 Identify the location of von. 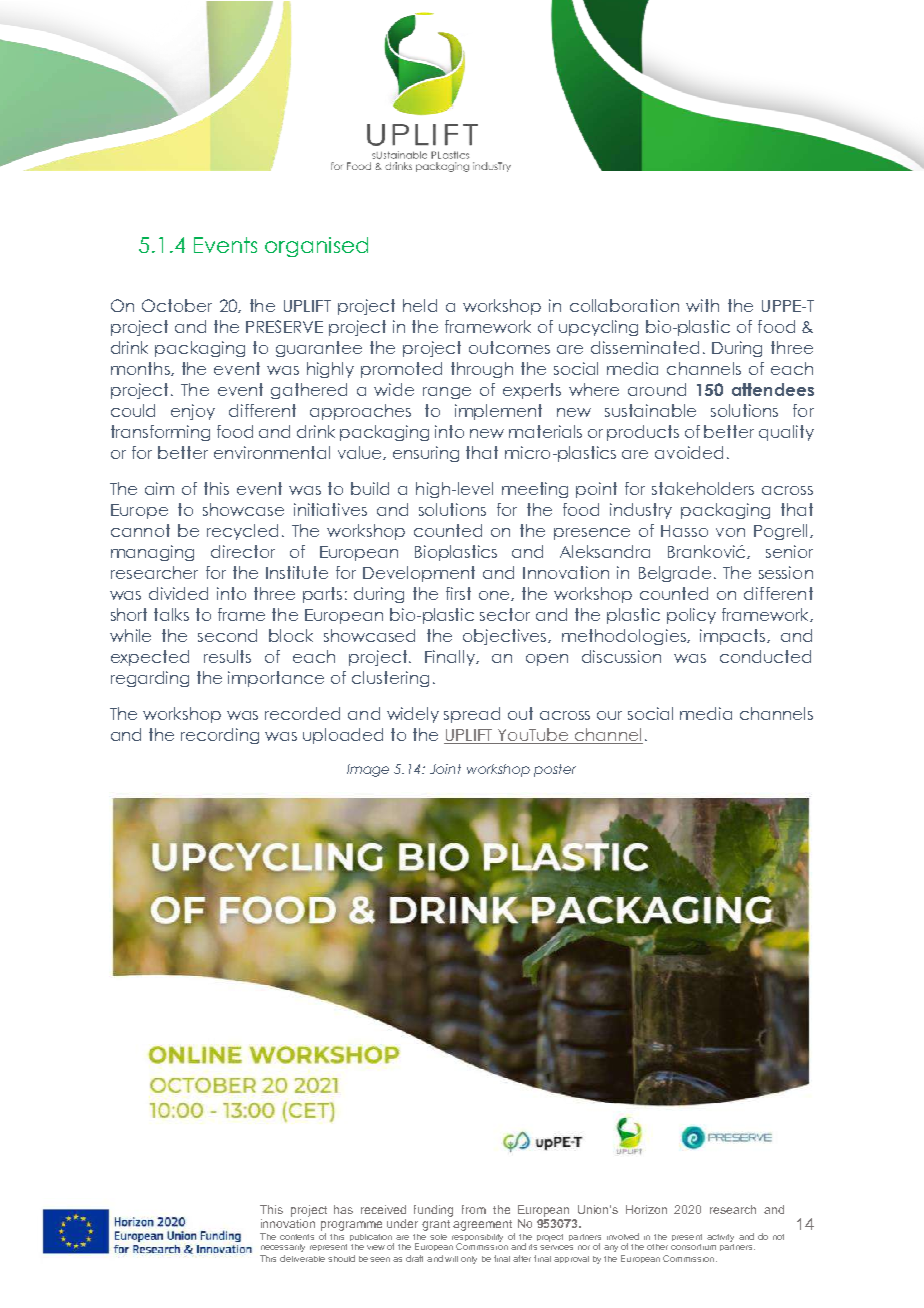
(730, 532).
